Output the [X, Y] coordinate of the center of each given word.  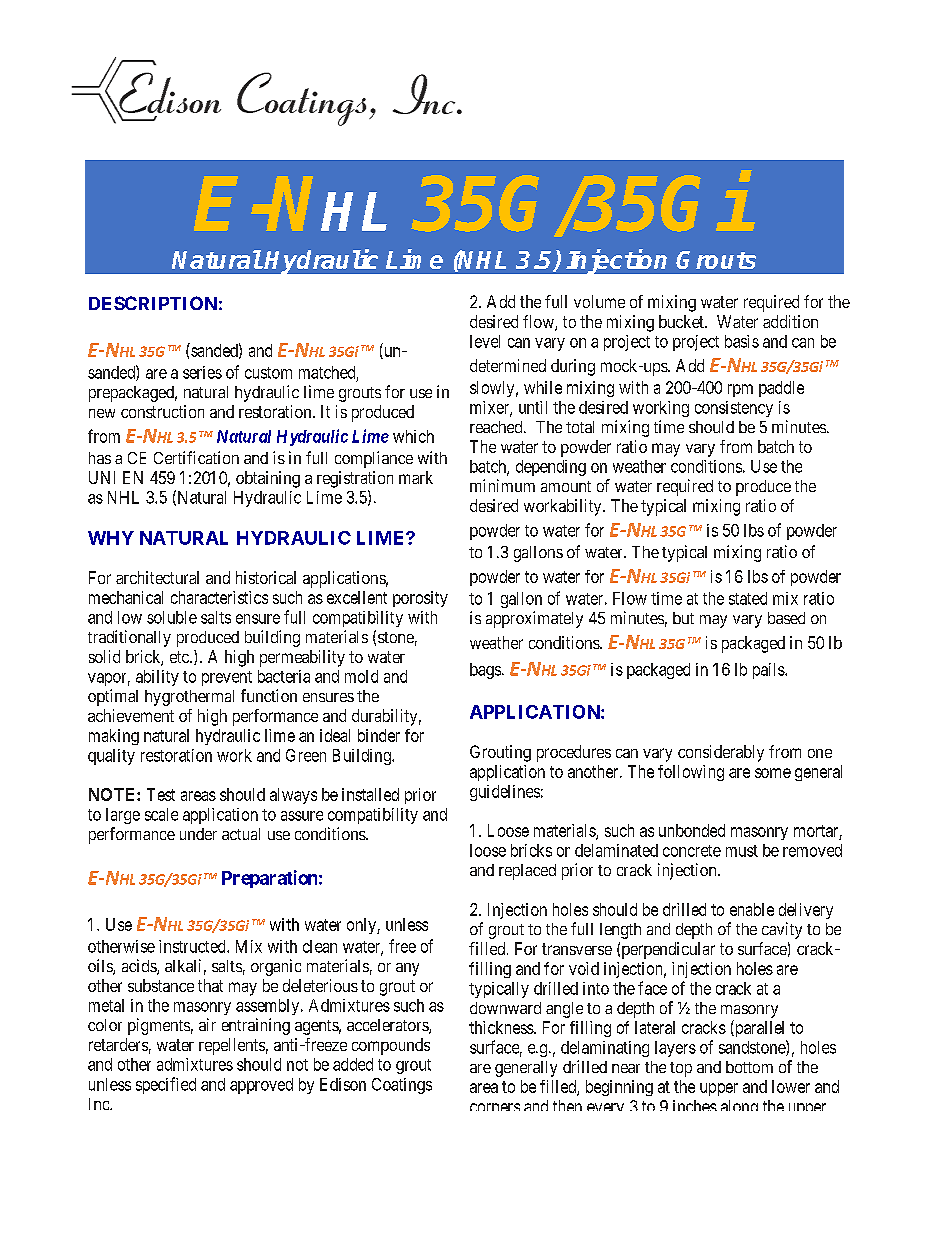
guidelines [505, 793]
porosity [420, 599]
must [742, 851]
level [485, 341]
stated [748, 598]
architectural [157, 577]
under [198, 834]
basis [742, 341]
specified [166, 1085]
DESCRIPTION [153, 303]
